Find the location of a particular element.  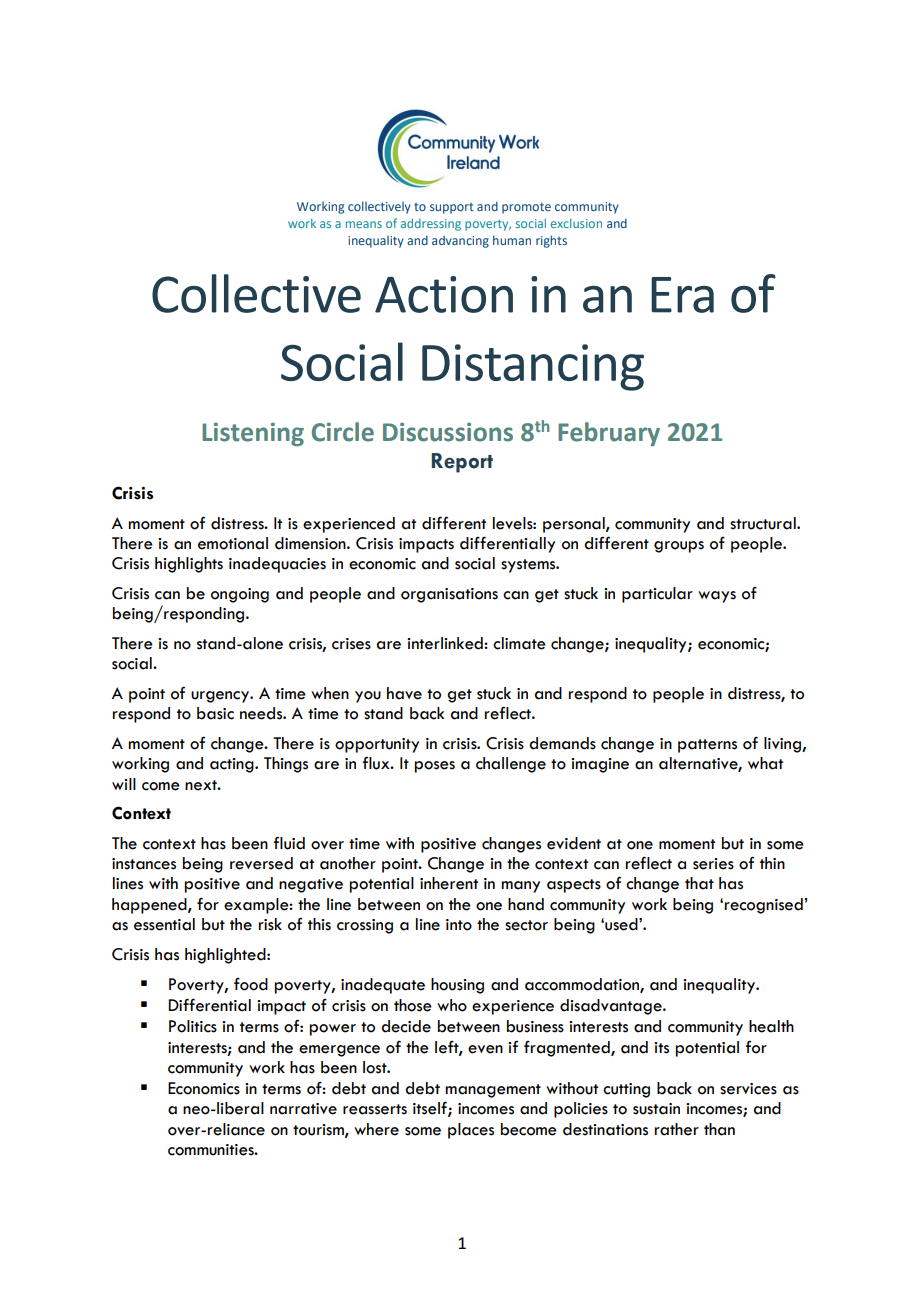

exclusion is located at coordinates (576, 223).
